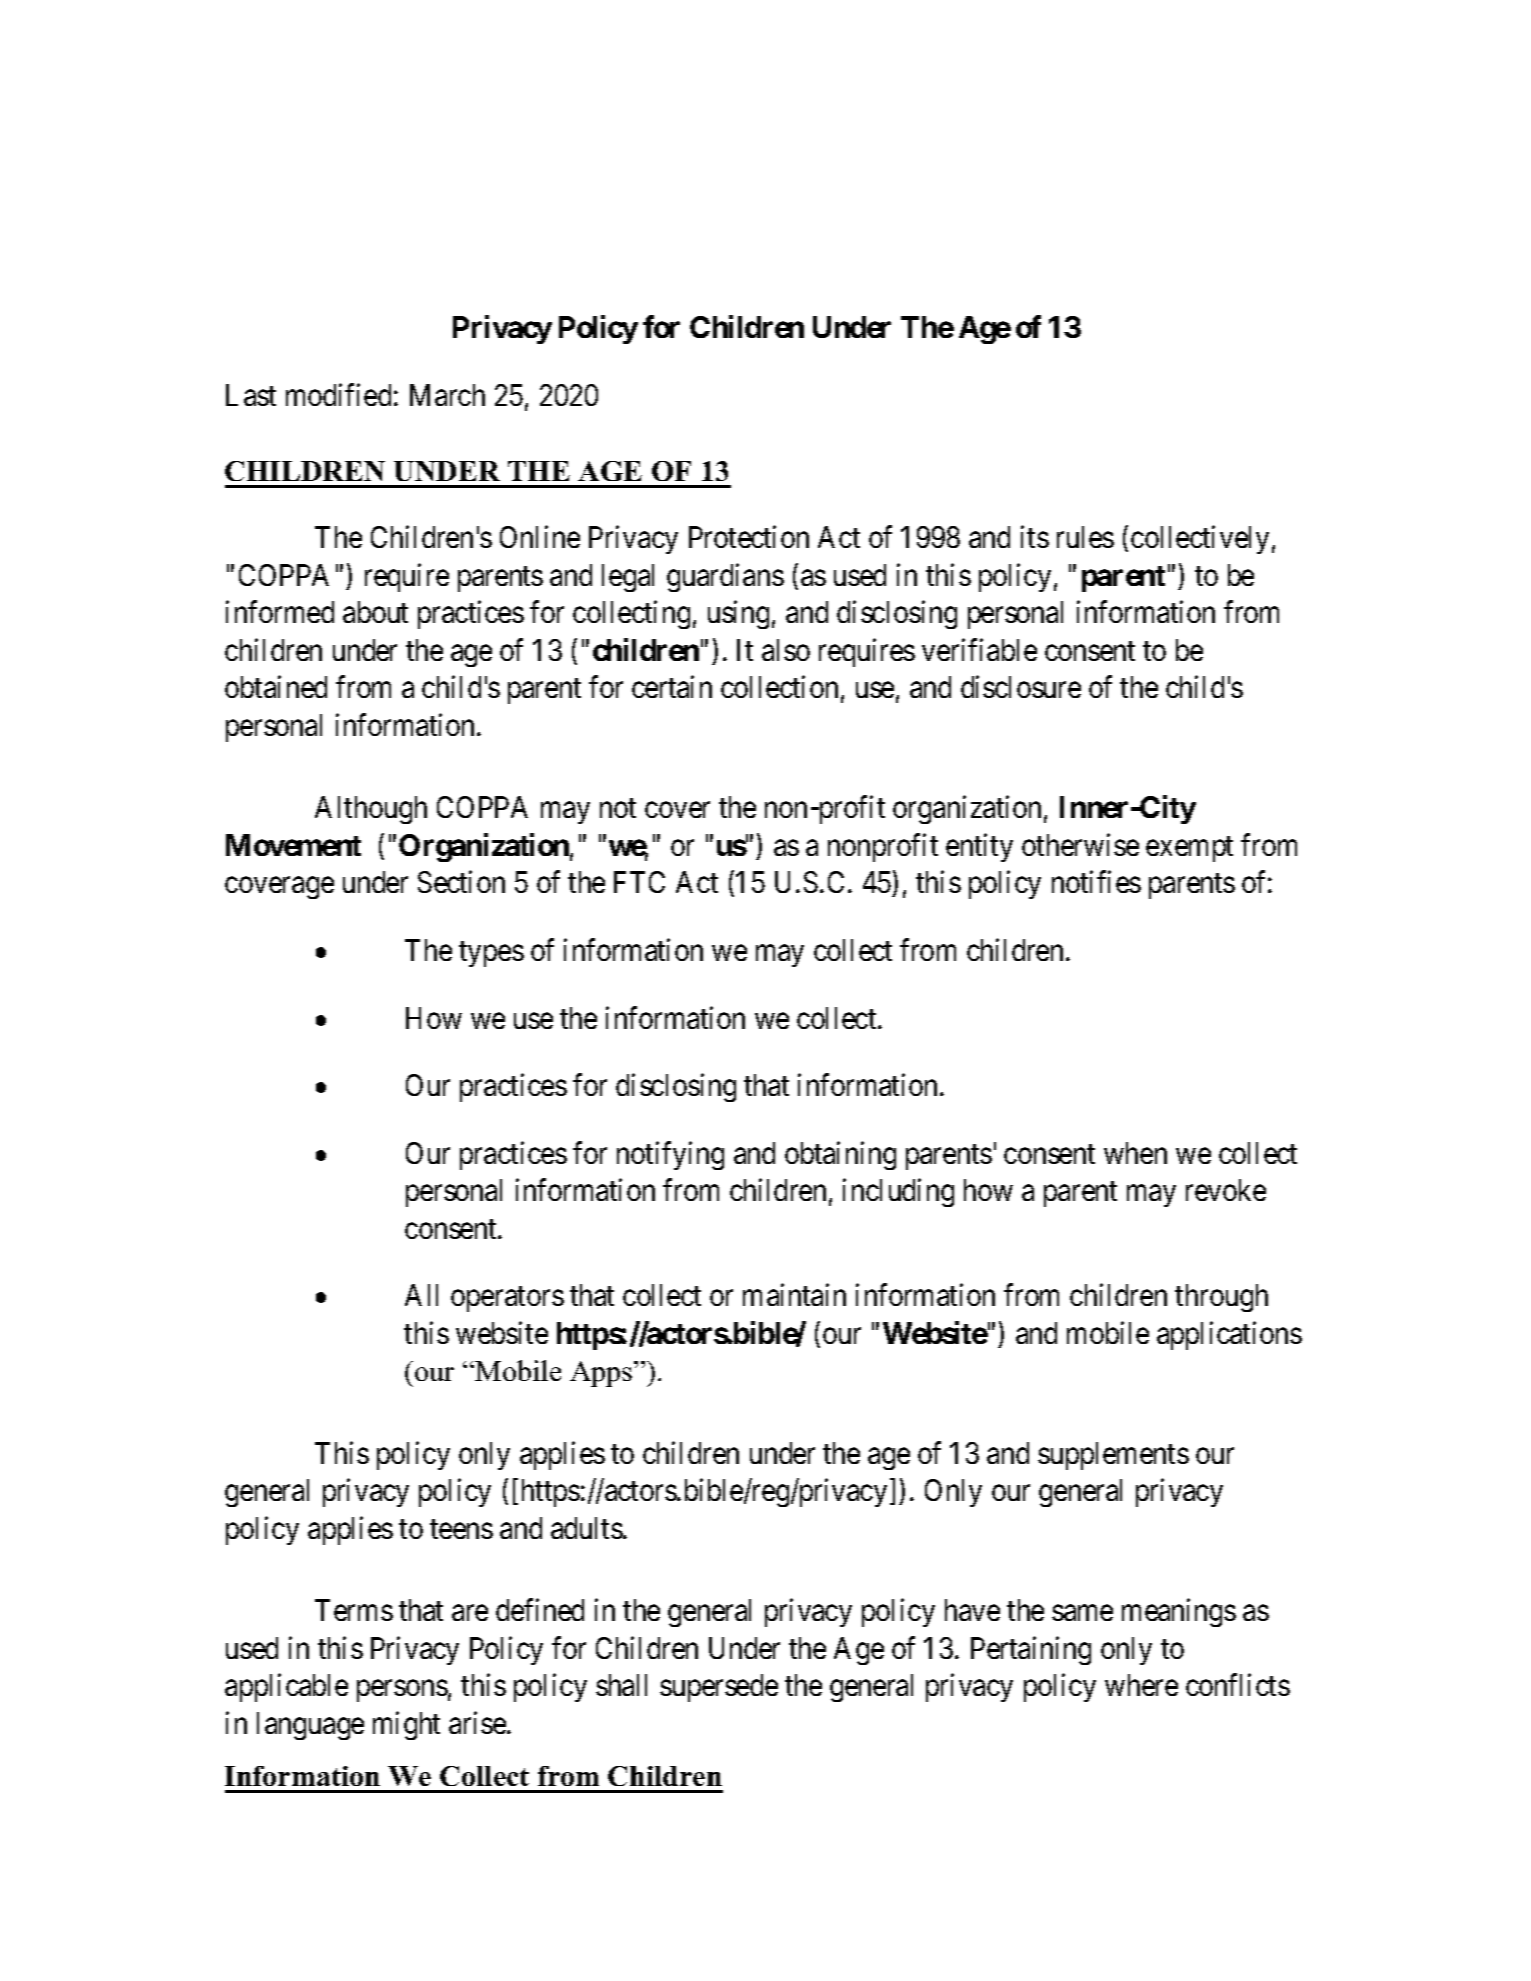 The width and height of the screenshot is (1531, 1981). What do you see at coordinates (491, 954) in the screenshot?
I see `types` at bounding box center [491, 954].
